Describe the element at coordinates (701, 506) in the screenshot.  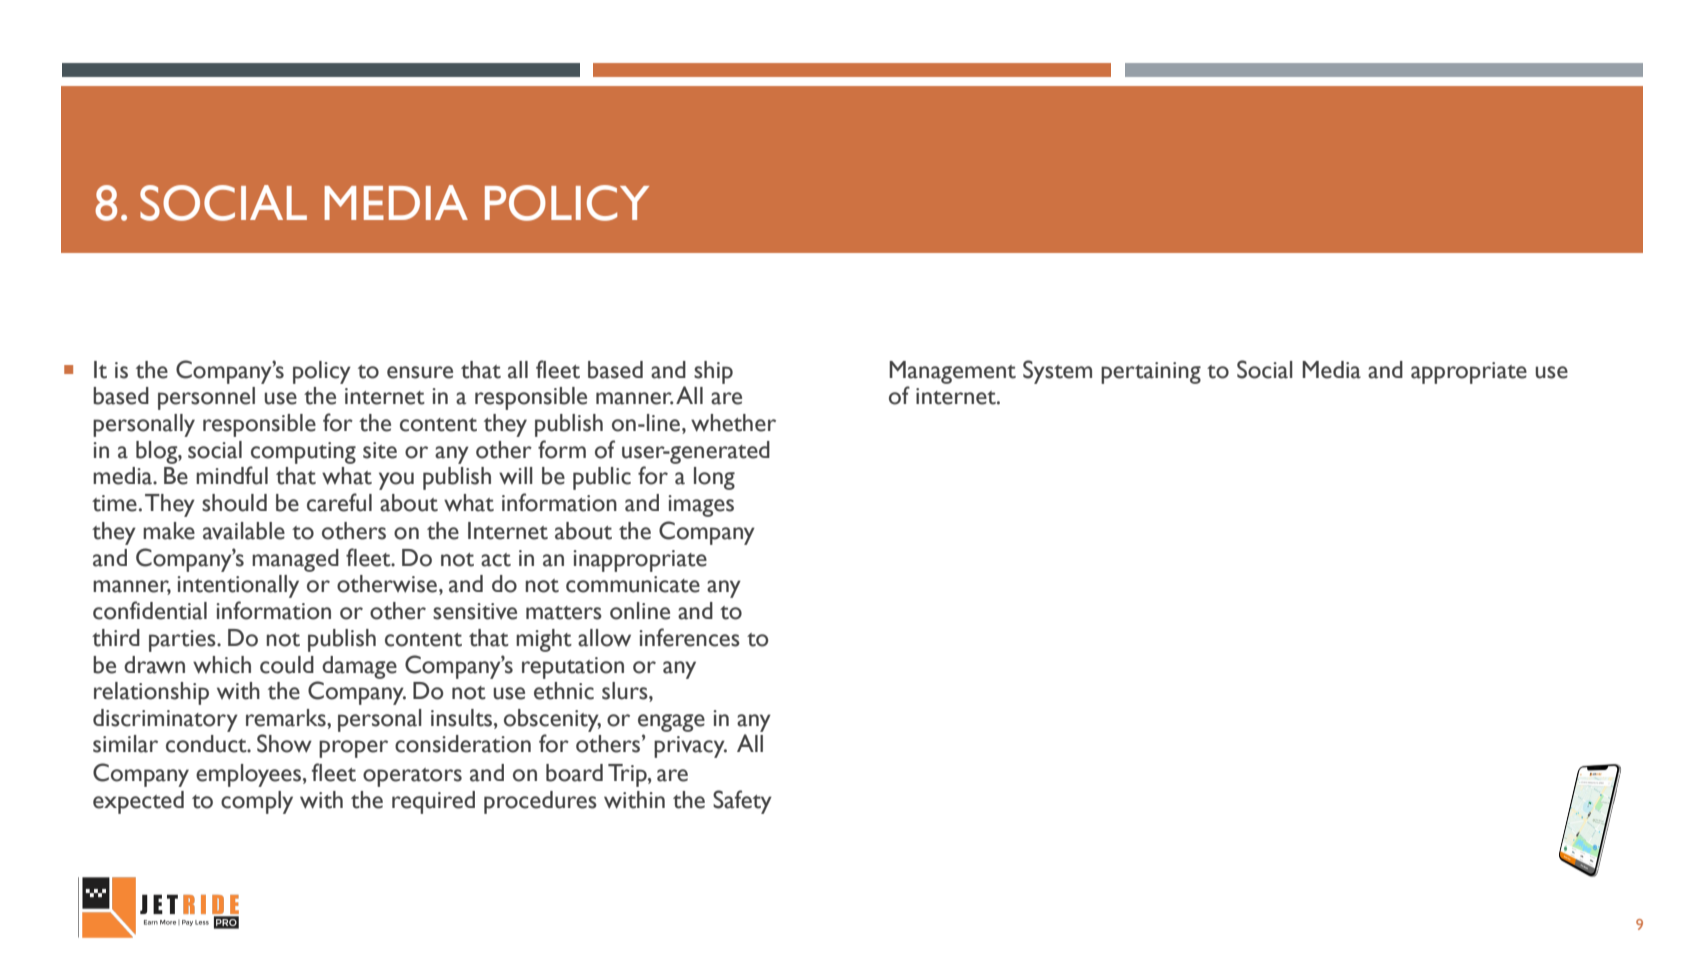
I see `images` at that location.
